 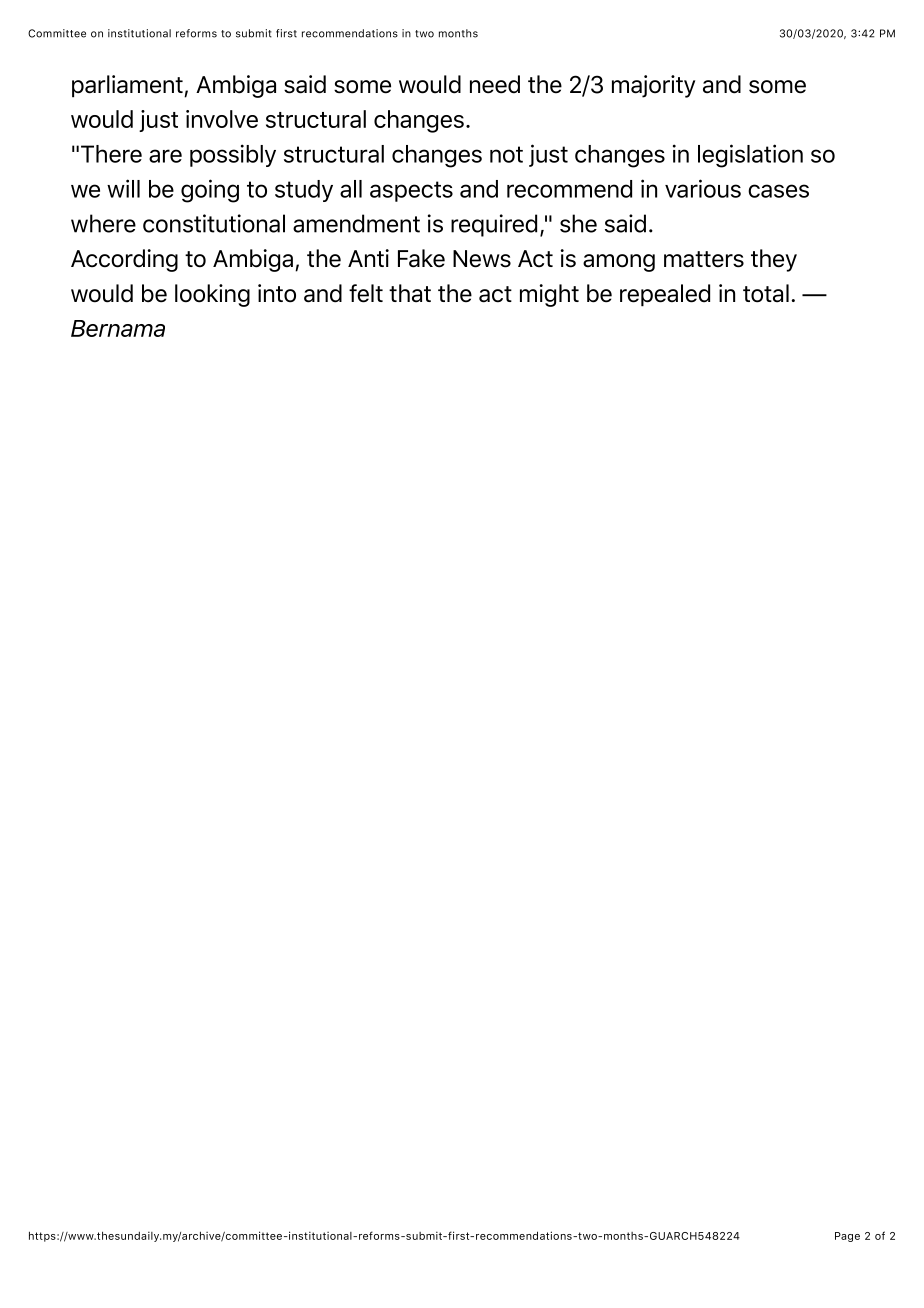 I want to click on into, so click(x=277, y=293).
